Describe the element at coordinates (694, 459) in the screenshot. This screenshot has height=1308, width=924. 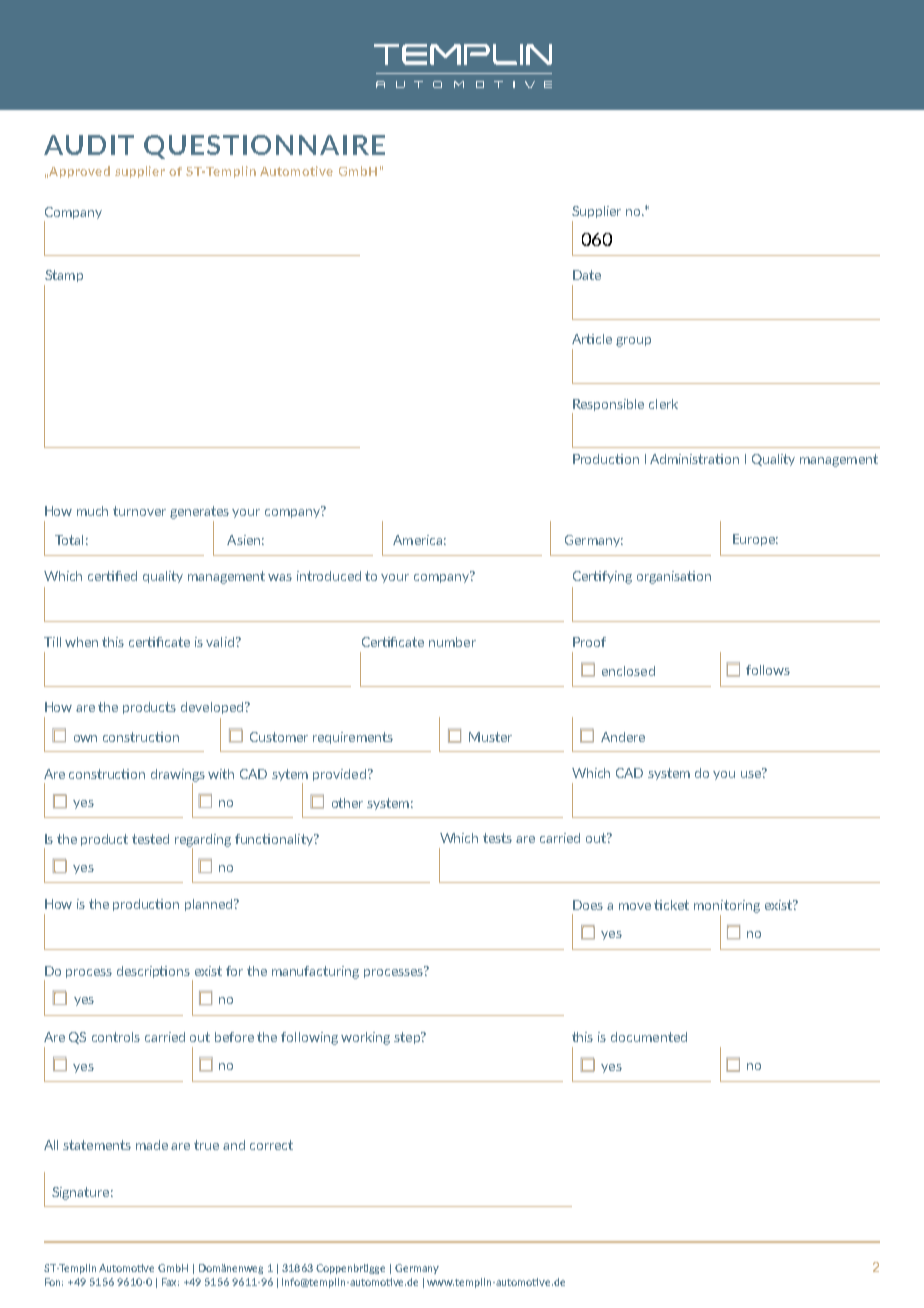
I see `Administration` at that location.
